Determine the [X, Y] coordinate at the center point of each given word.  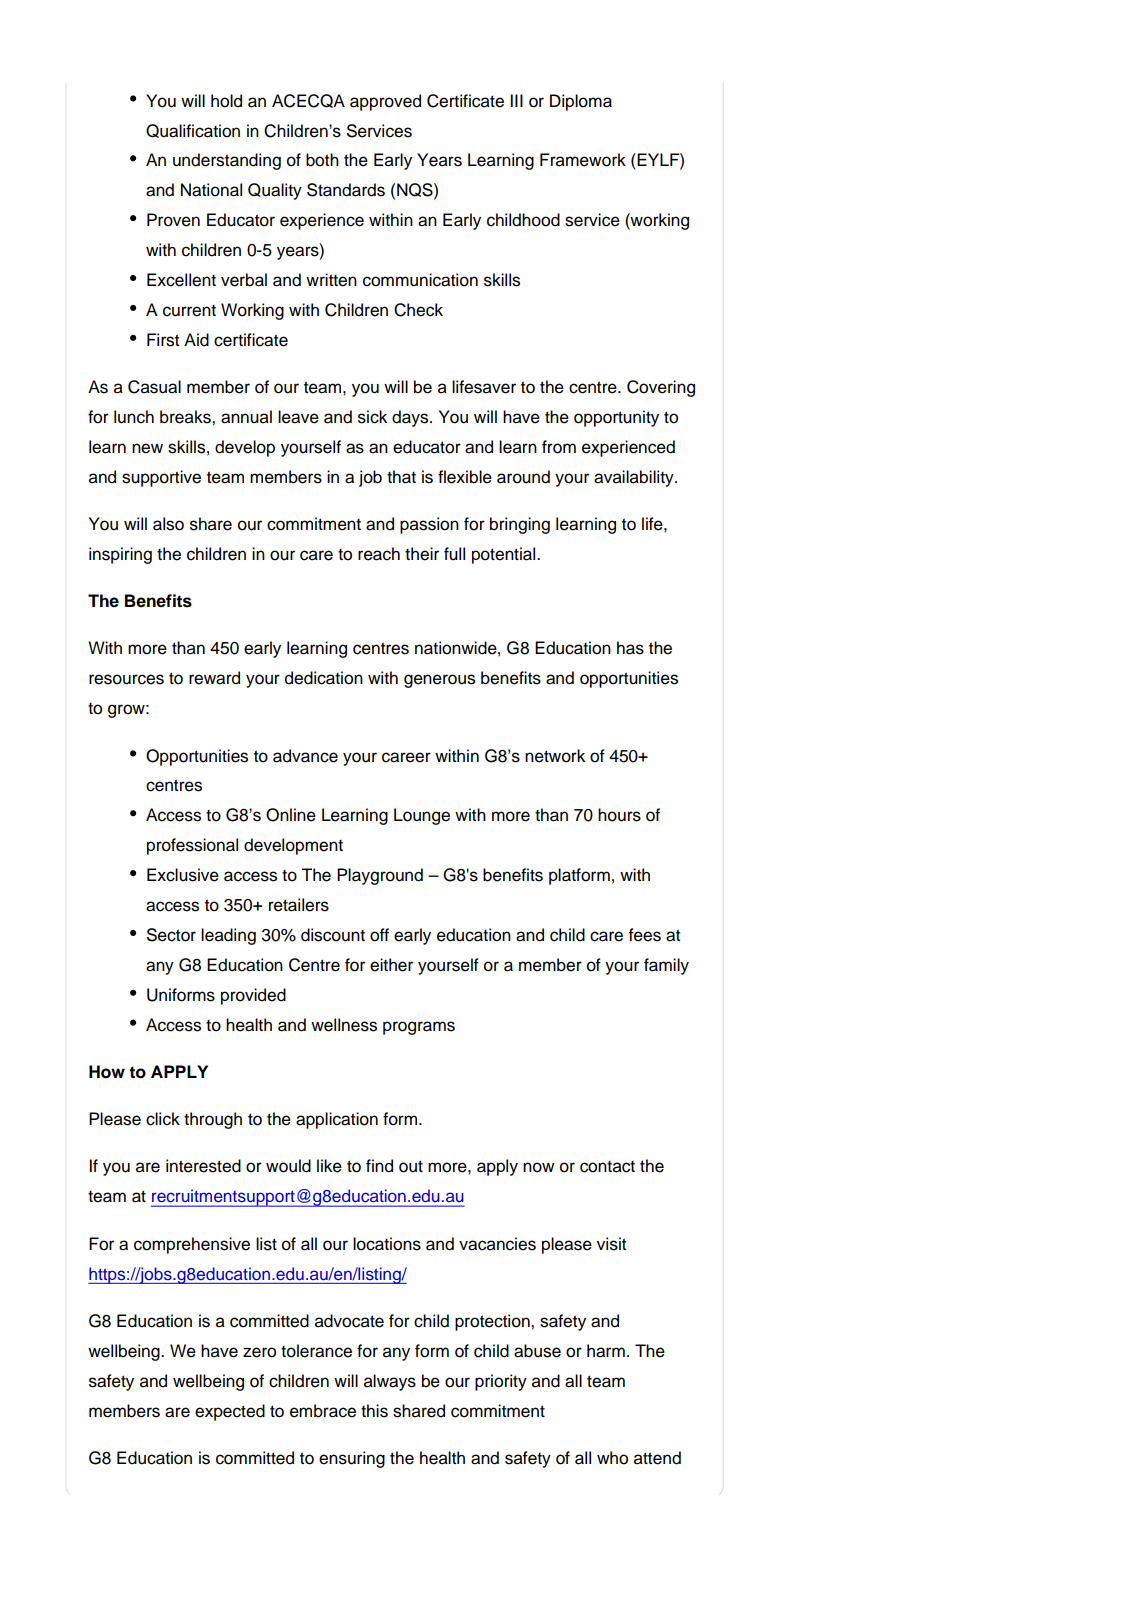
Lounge [422, 816]
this [374, 1411]
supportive [161, 478]
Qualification [193, 131]
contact [607, 1167]
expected [230, 1412]
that [401, 477]
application [337, 1120]
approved [385, 102]
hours [619, 815]
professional [192, 846]
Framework [583, 160]
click [163, 1119]
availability [635, 478]
